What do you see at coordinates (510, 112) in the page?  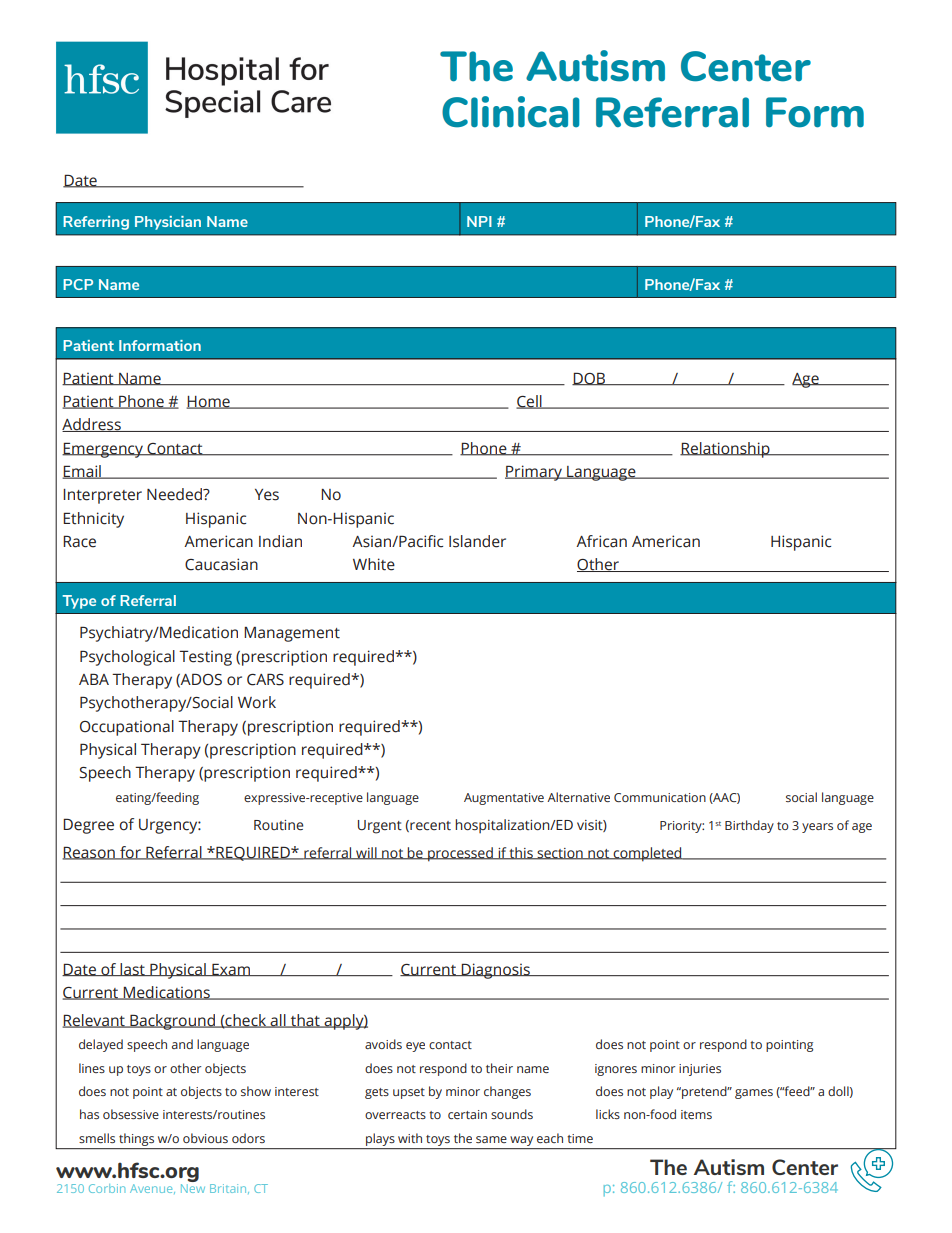 I see `Clinical` at bounding box center [510, 112].
